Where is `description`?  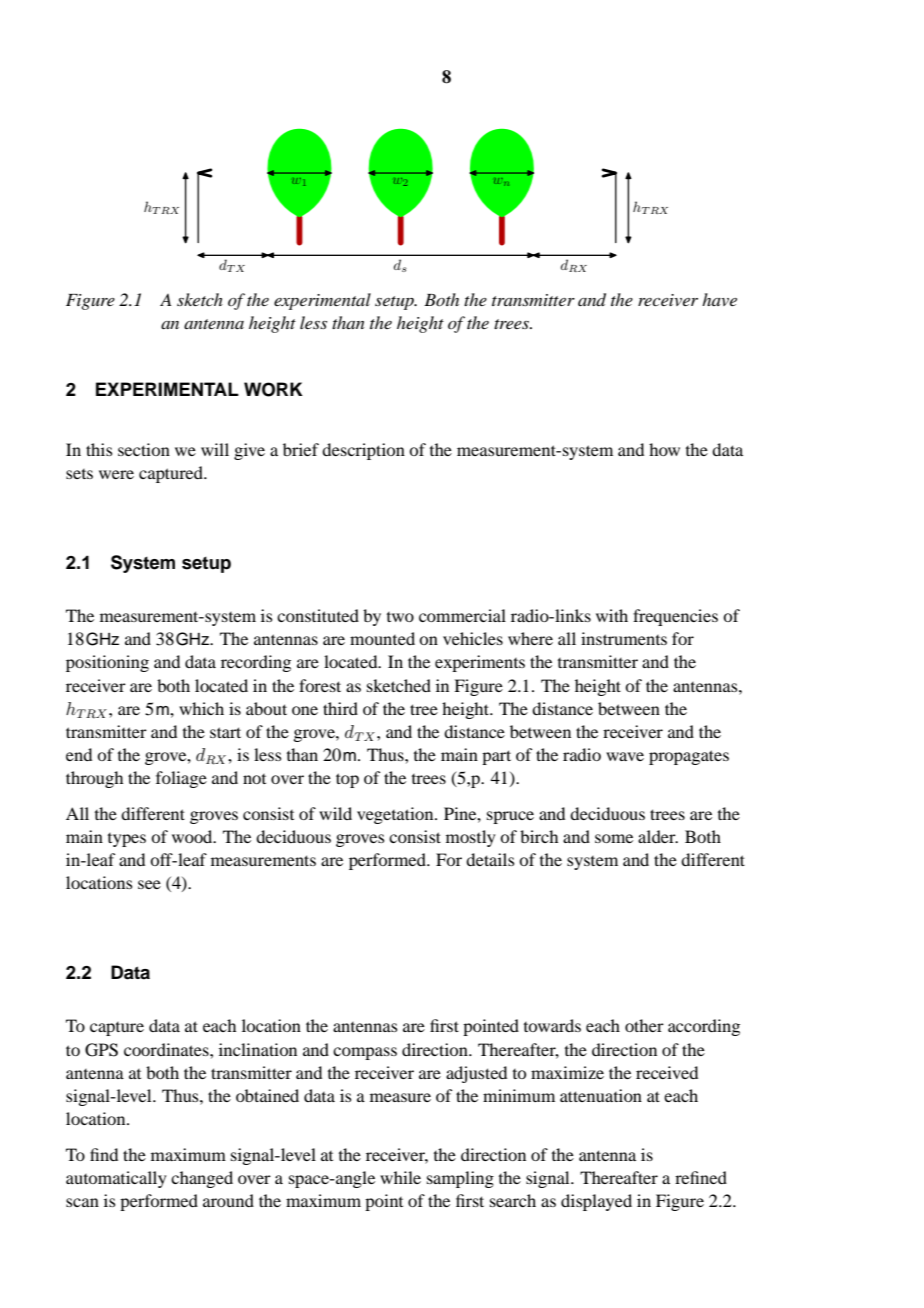 description is located at coordinates (363, 451).
